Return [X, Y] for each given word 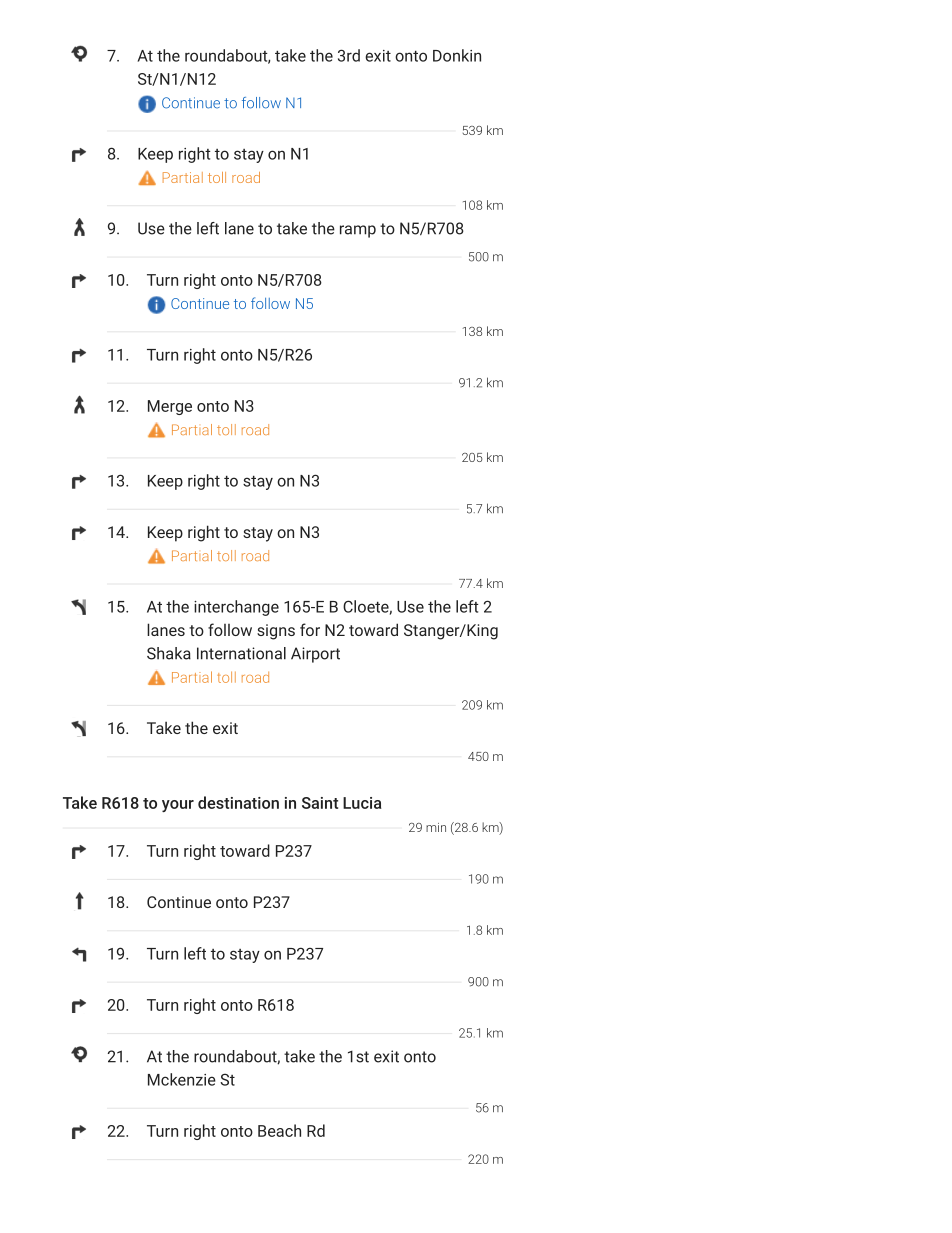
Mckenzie [182, 1079]
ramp [358, 231]
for [310, 629]
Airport [315, 655]
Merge [170, 407]
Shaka [169, 653]
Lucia [362, 803]
